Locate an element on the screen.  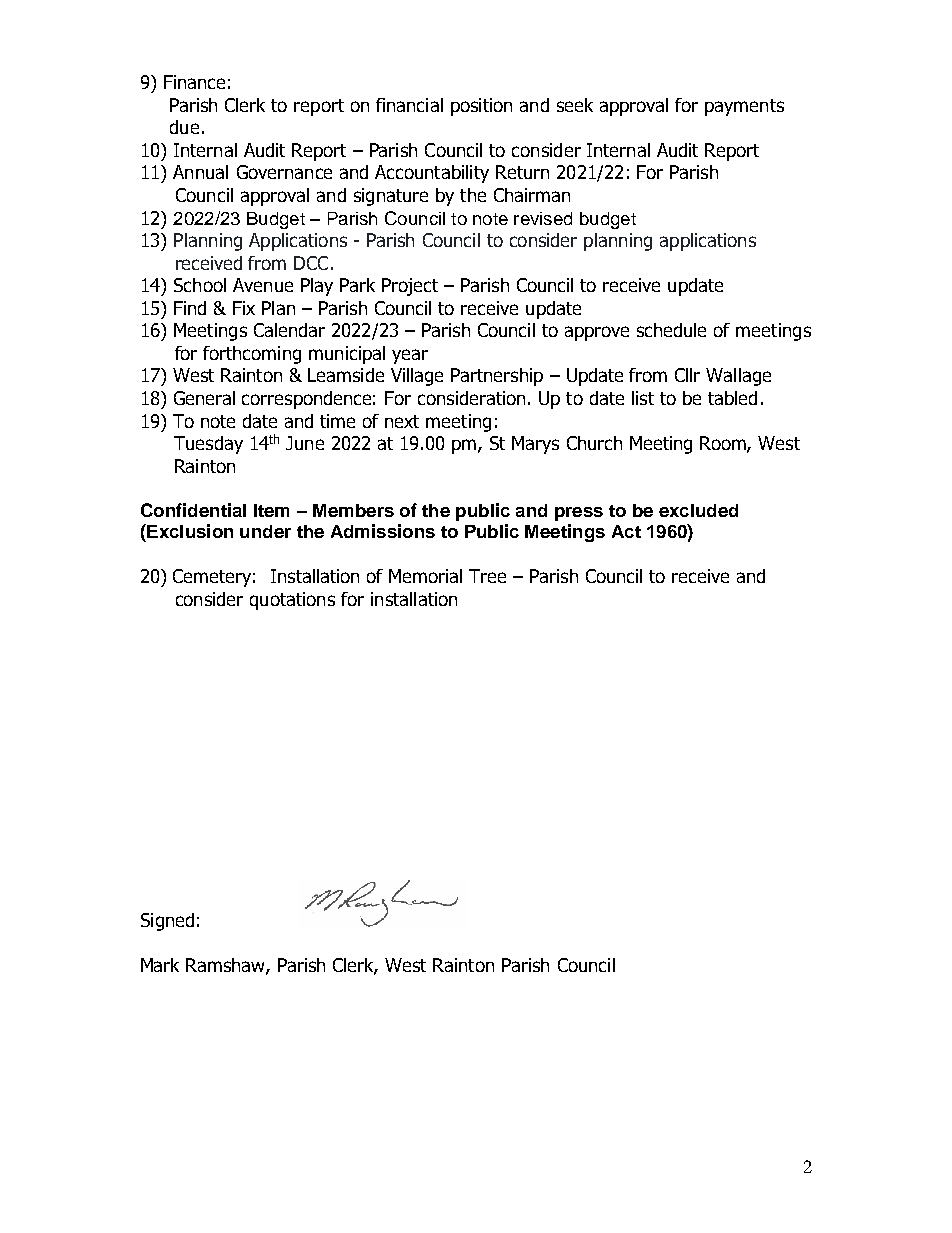
quotations is located at coordinates (292, 601).
